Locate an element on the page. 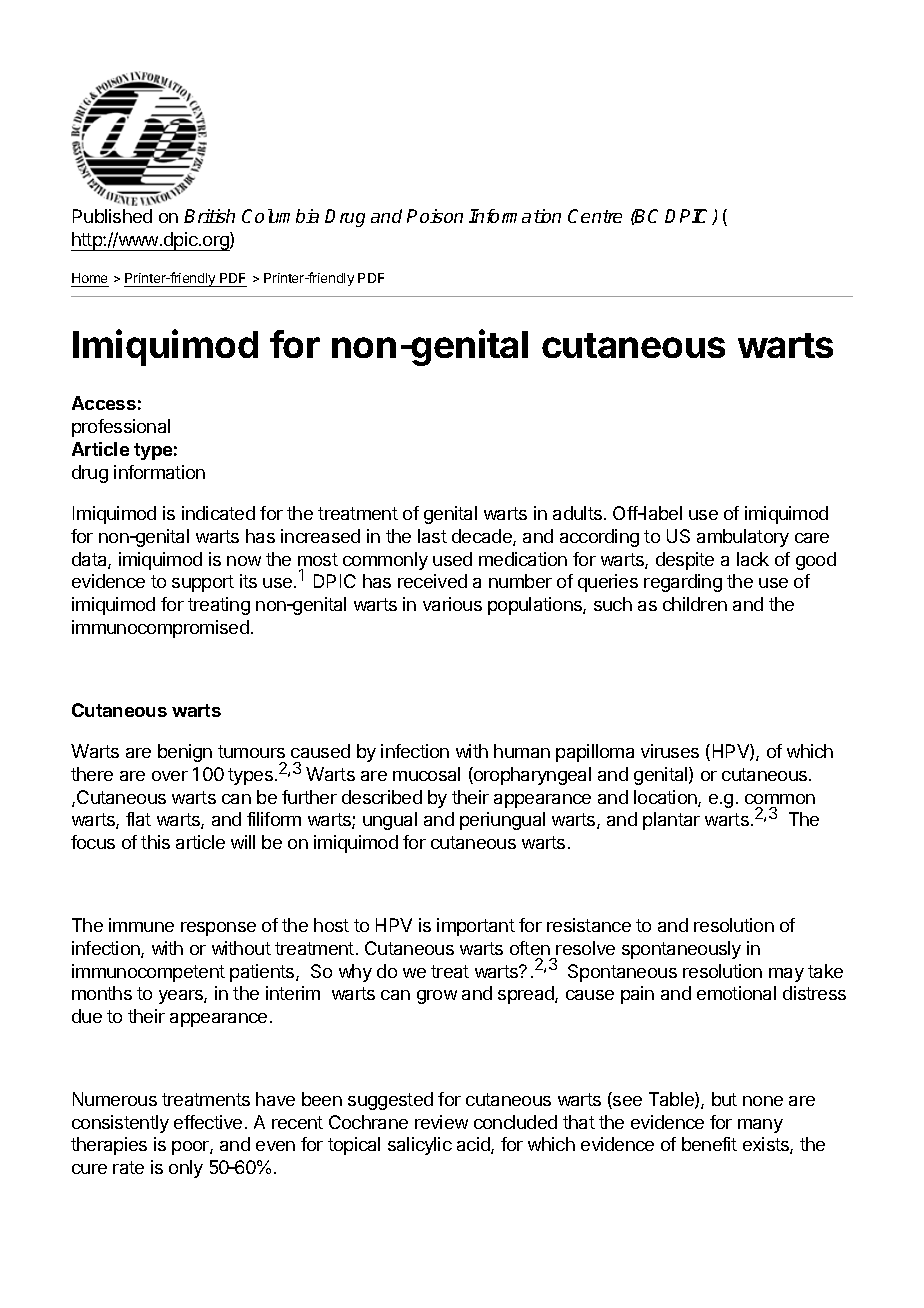 The height and width of the document is (1308, 924). viruses is located at coordinates (670, 751).
